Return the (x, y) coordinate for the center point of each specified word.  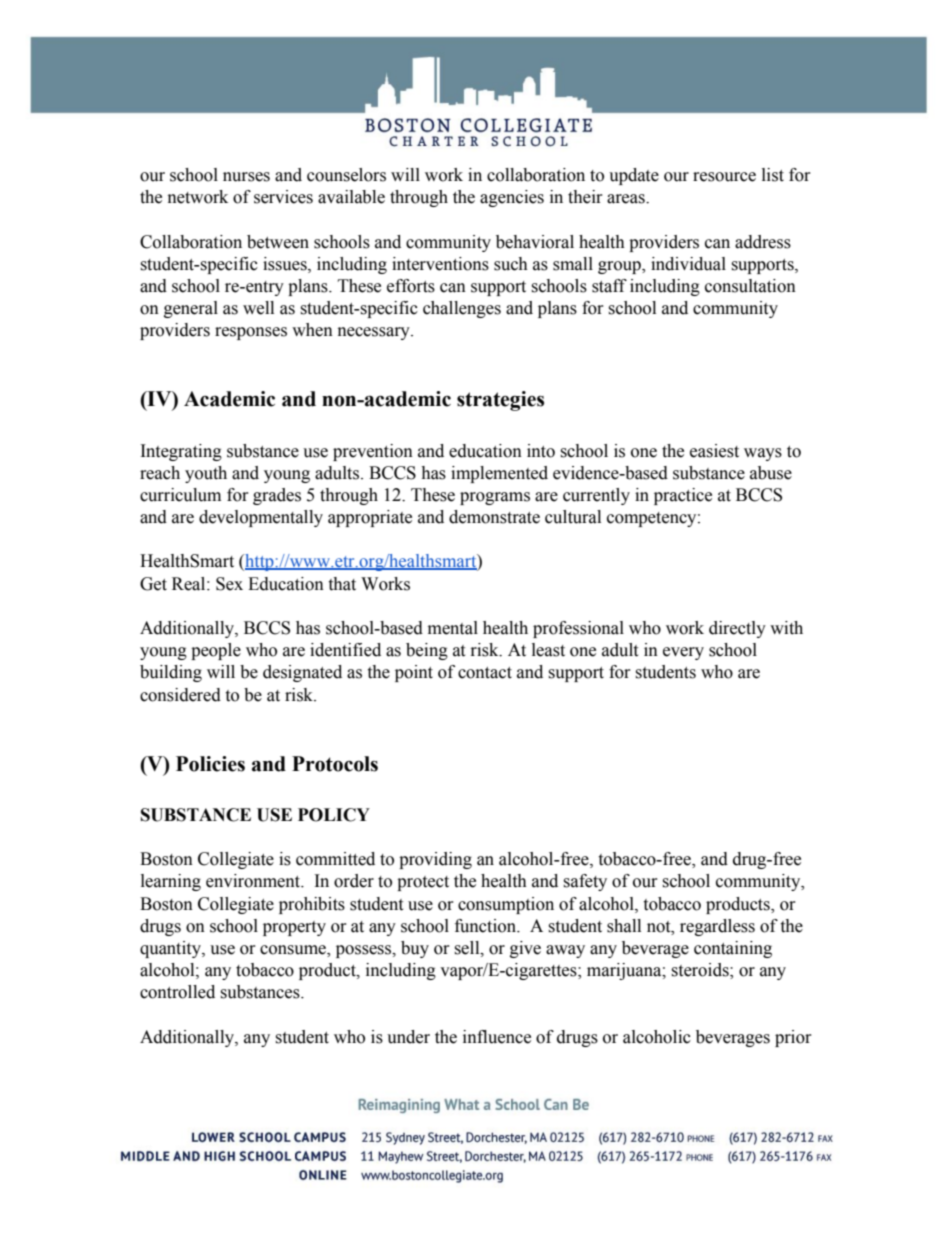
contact (485, 673)
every (683, 653)
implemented (499, 474)
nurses (246, 177)
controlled (177, 992)
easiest (714, 451)
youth (206, 474)
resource (724, 177)
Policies (210, 764)
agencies (512, 198)
